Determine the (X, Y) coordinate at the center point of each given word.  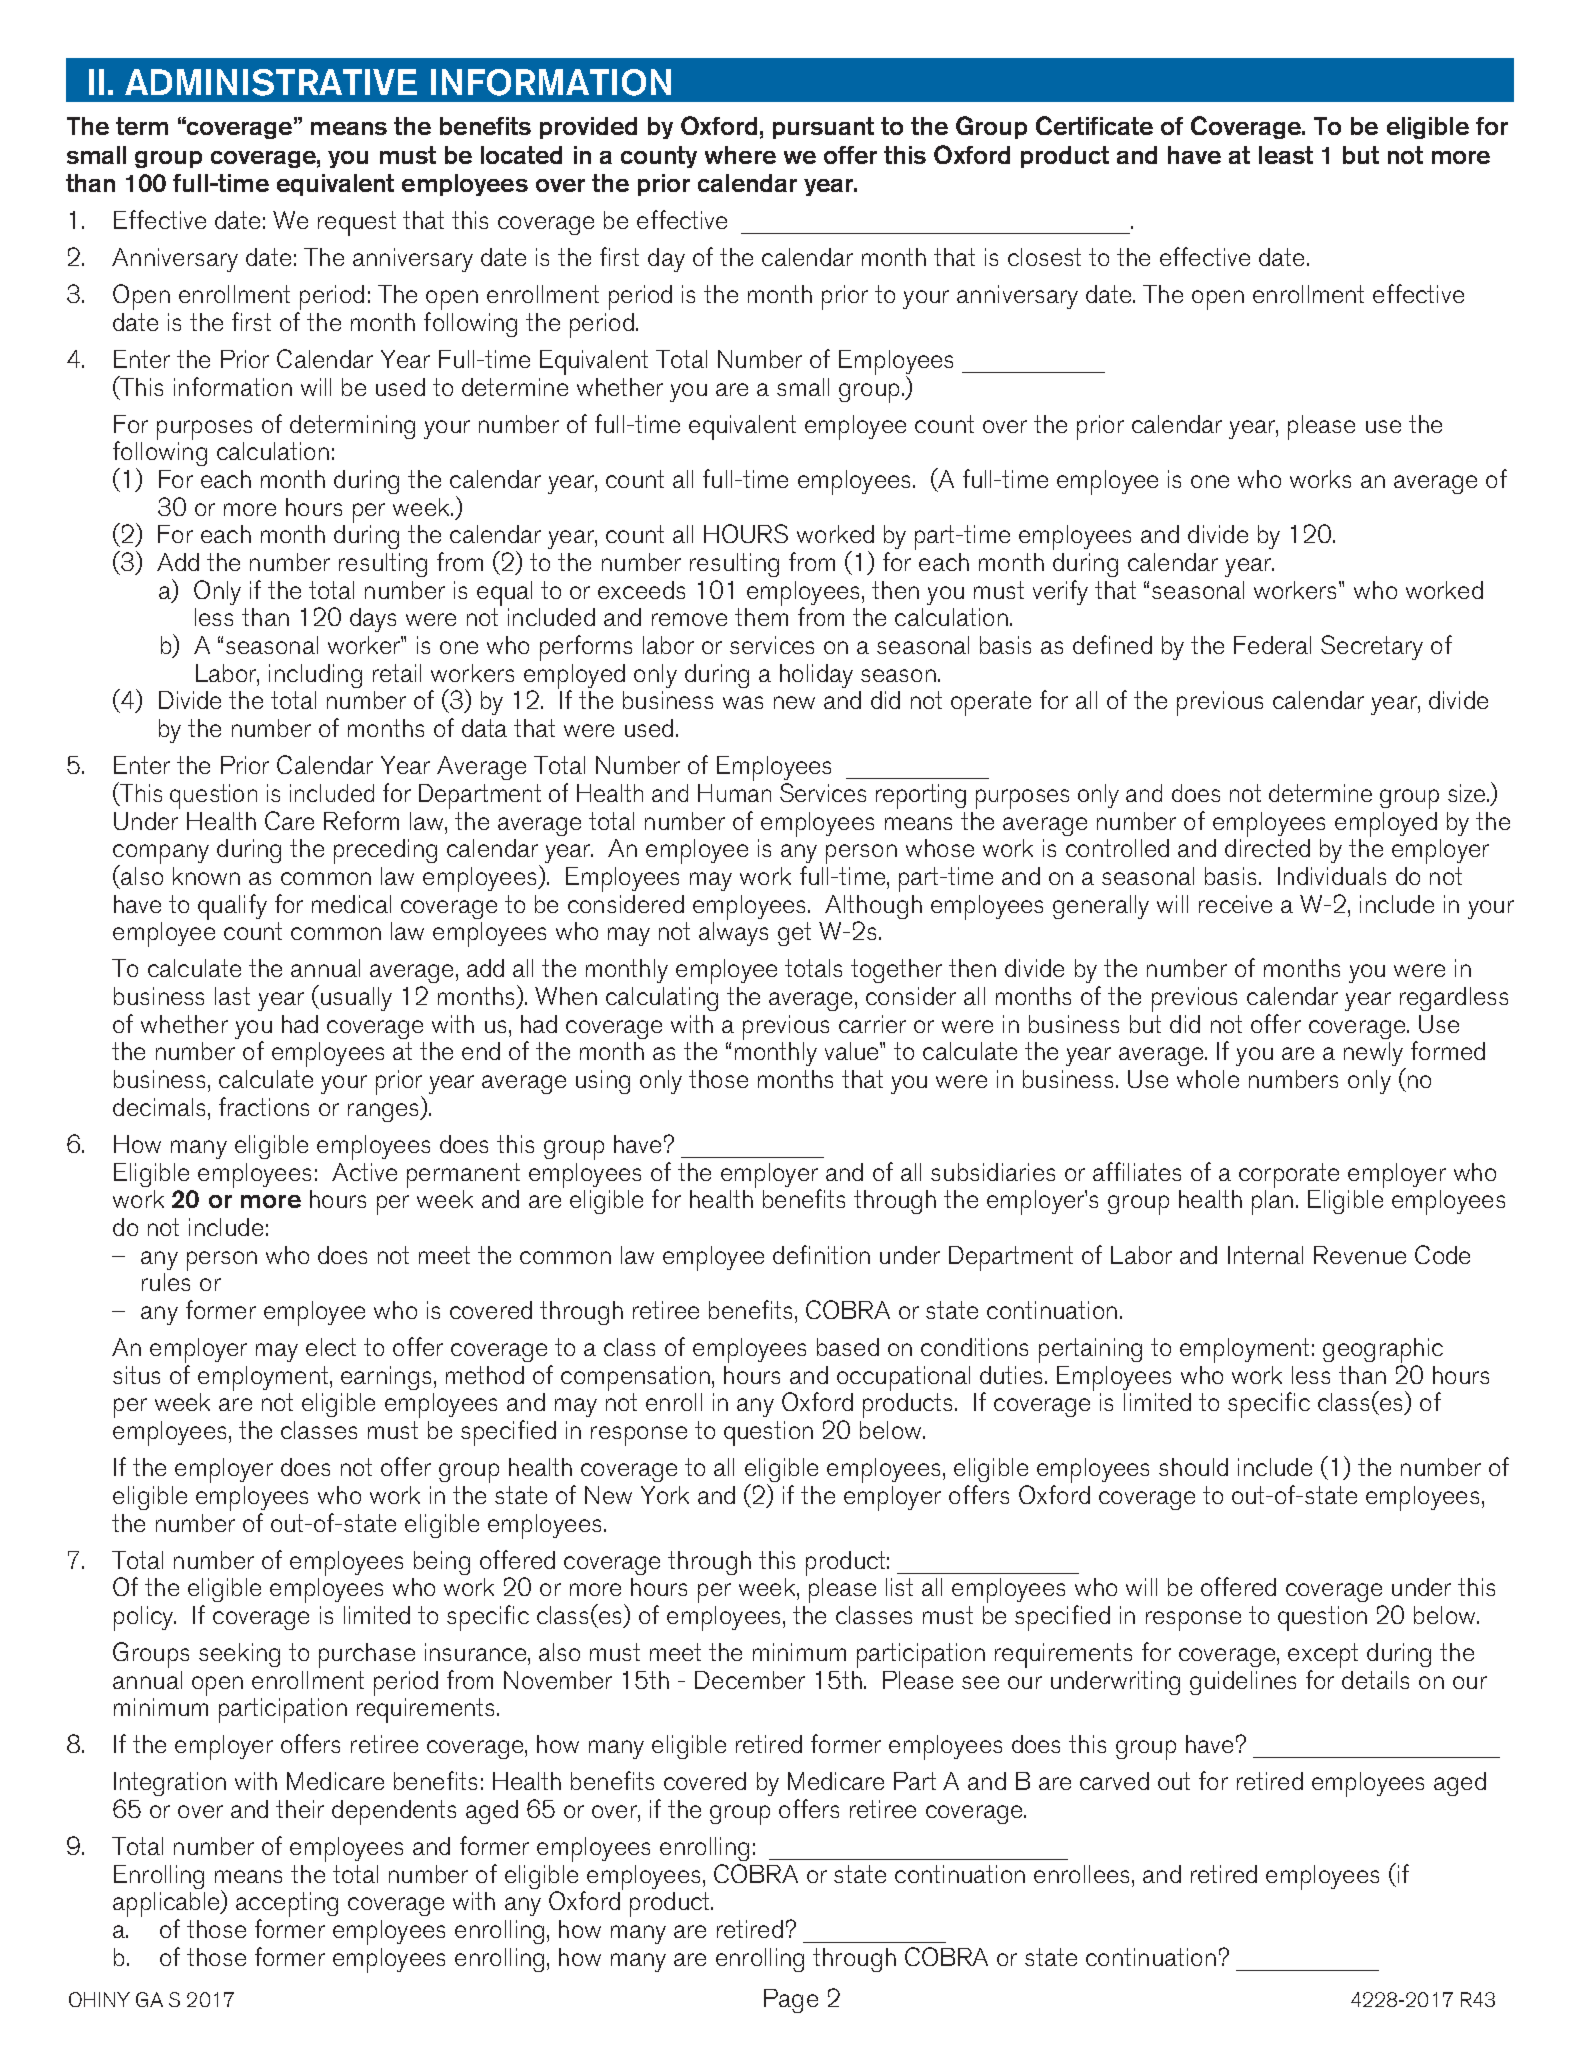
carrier (872, 1024)
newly (1375, 1055)
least (1286, 155)
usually (355, 998)
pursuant (823, 128)
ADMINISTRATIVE (271, 82)
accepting (287, 1904)
